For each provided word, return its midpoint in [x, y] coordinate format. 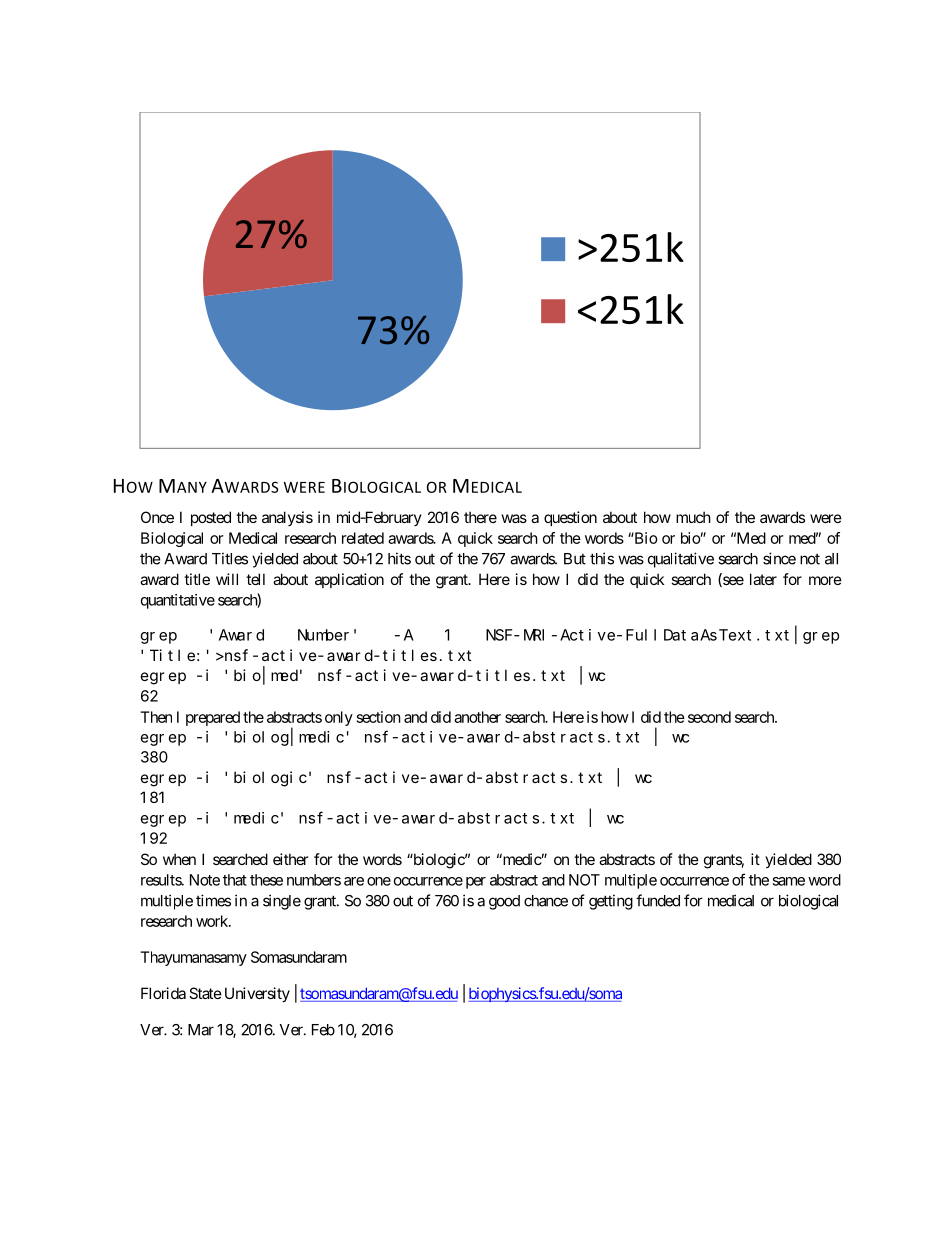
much [693, 517]
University [255, 994]
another [477, 717]
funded [658, 900]
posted [211, 518]
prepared [213, 718]
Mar [201, 1030]
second [709, 717]
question [570, 518]
